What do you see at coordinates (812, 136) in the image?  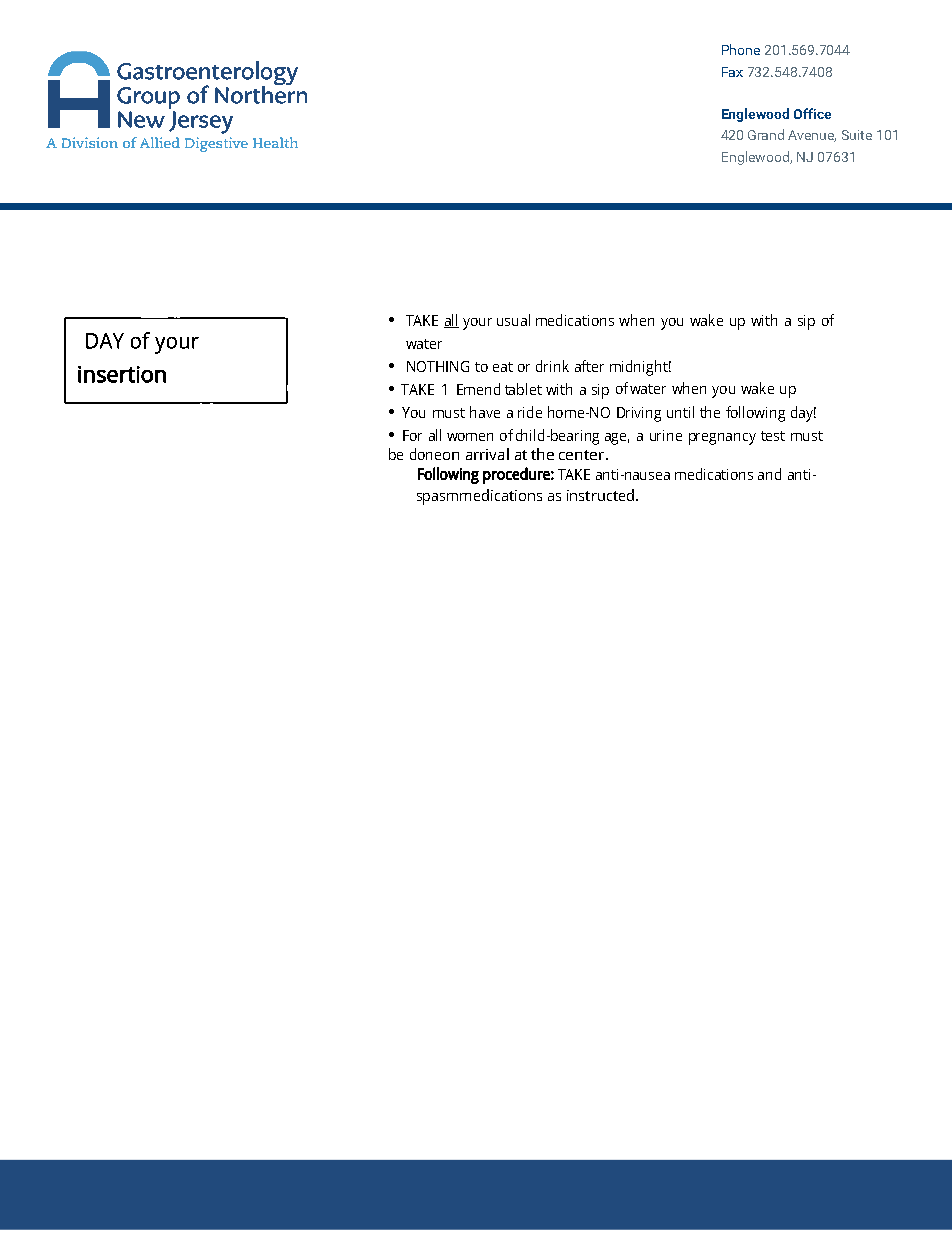 I see `Avenue` at bounding box center [812, 136].
